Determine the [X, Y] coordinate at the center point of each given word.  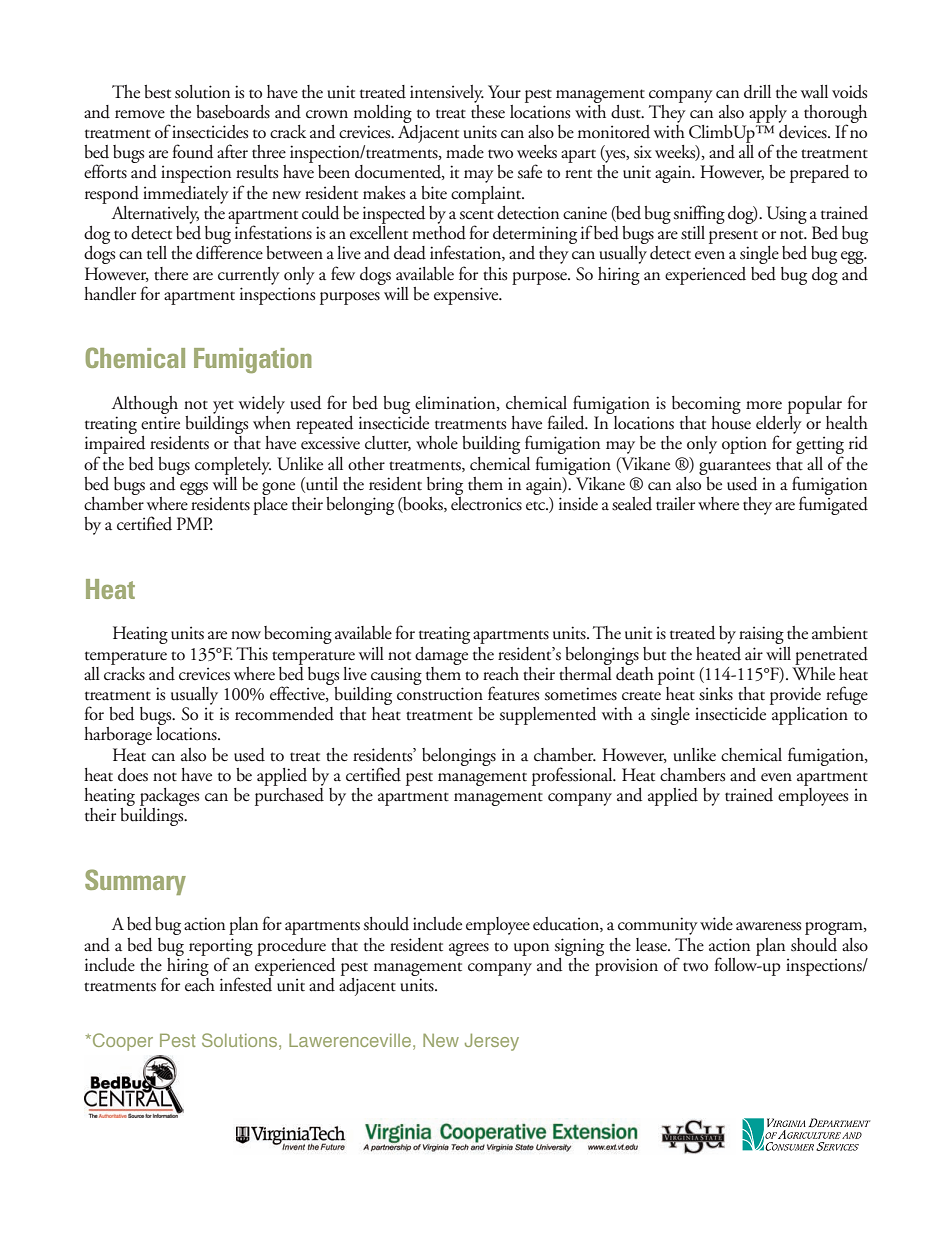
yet [223, 407]
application [809, 714]
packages [169, 798]
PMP [195, 523]
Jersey [492, 1042]
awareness [768, 926]
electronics [486, 502]
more [764, 405]
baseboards [233, 112]
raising [761, 635]
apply [768, 114]
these [488, 110]
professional [573, 776]
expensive [467, 296]
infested [247, 983]
